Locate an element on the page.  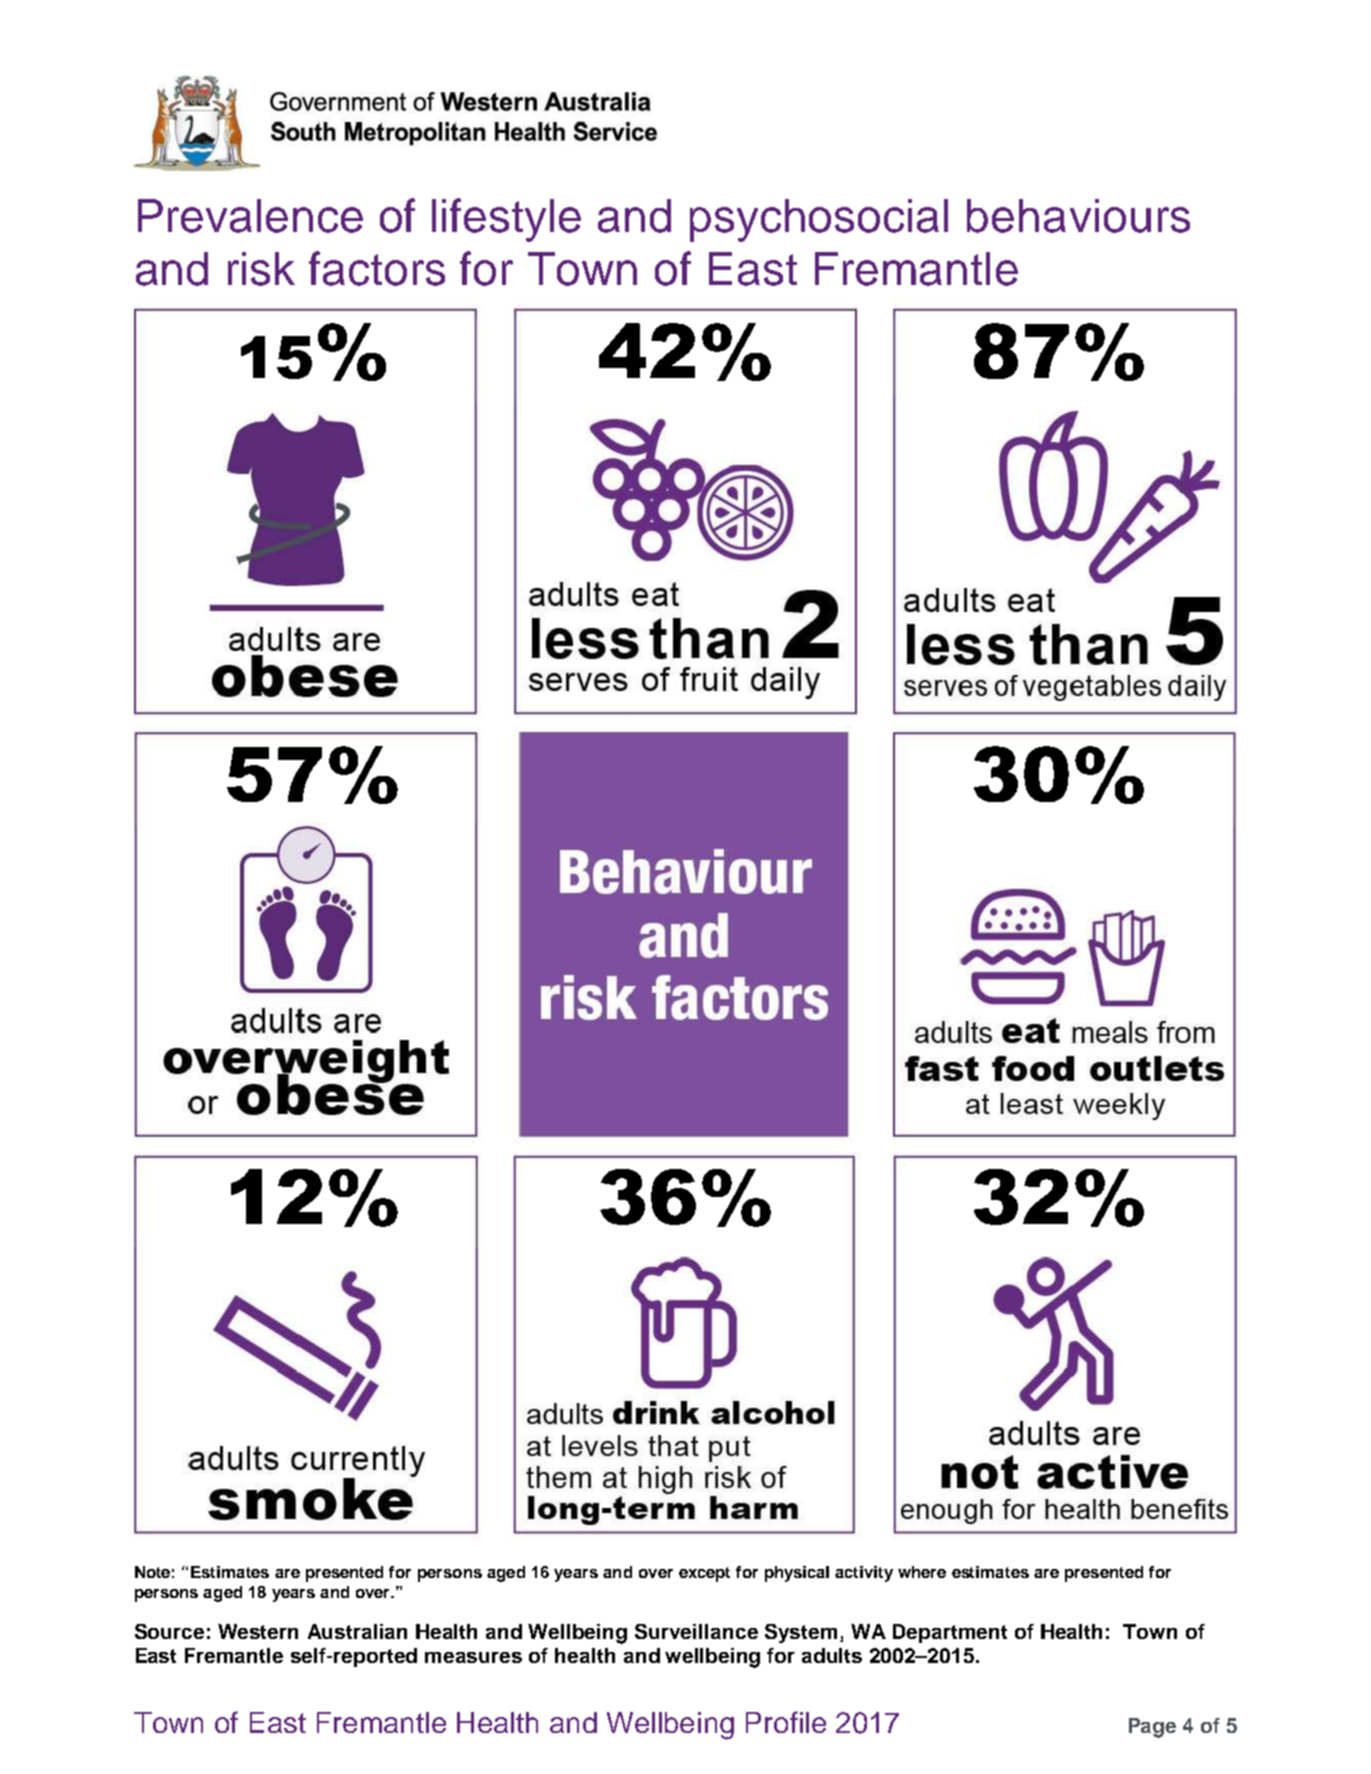
Department is located at coordinates (950, 1633).
